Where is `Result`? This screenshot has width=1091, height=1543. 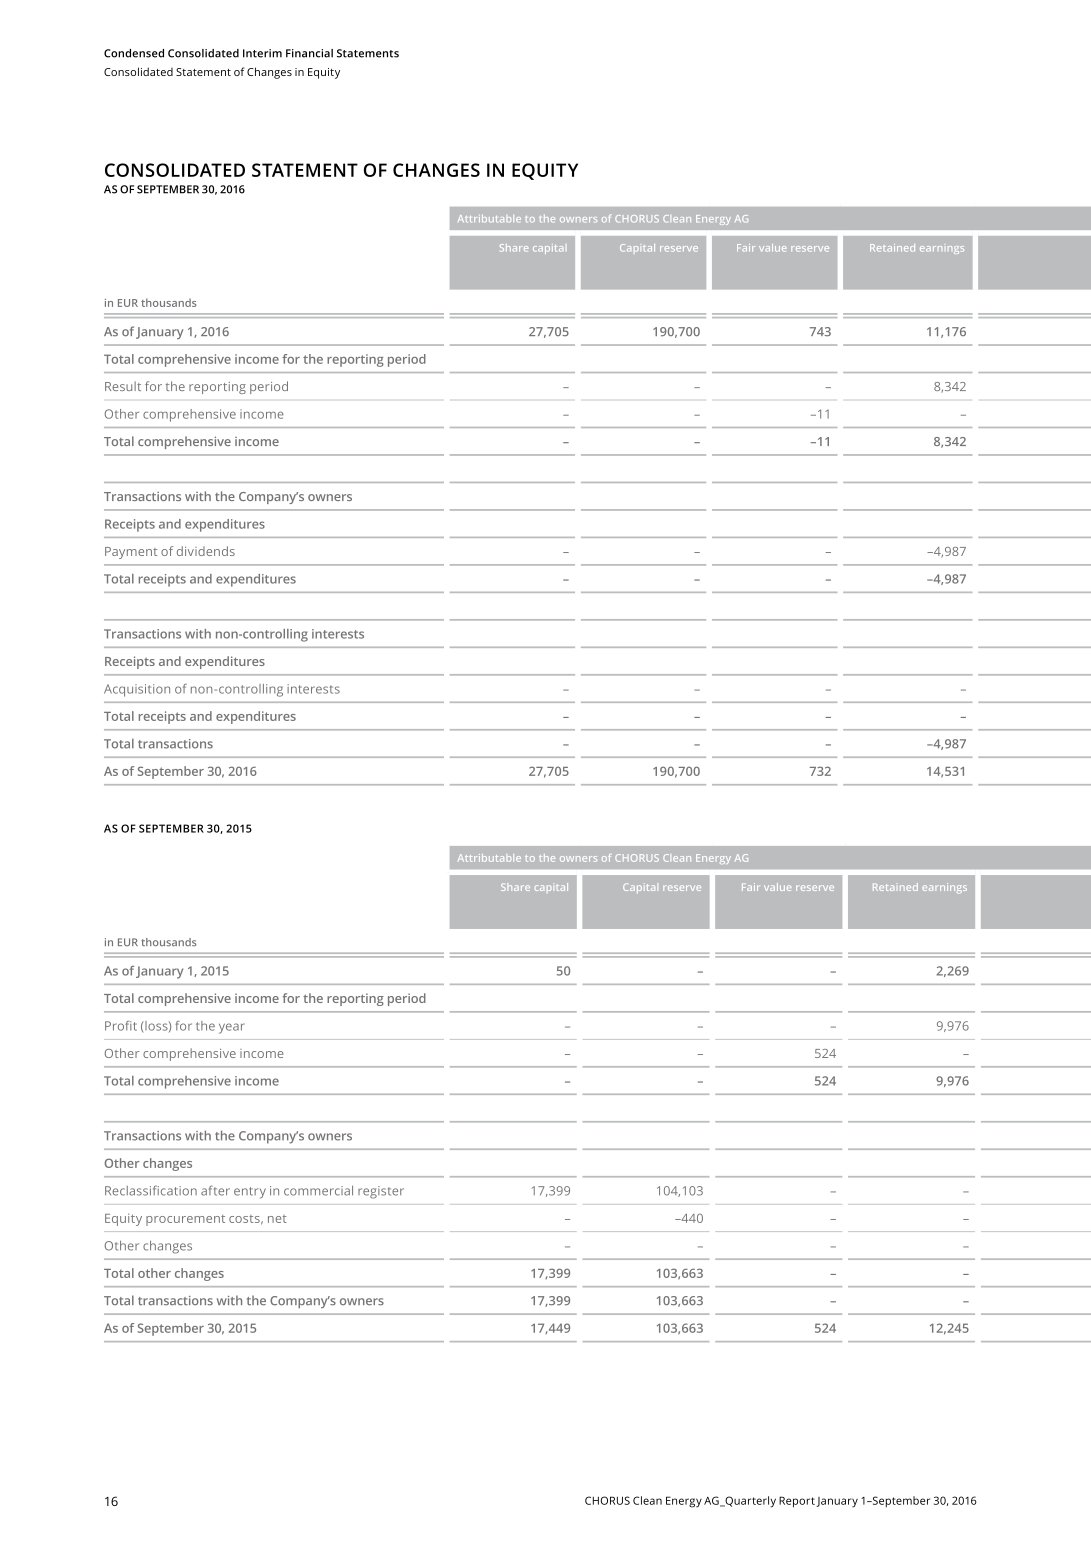 Result is located at coordinates (123, 386).
